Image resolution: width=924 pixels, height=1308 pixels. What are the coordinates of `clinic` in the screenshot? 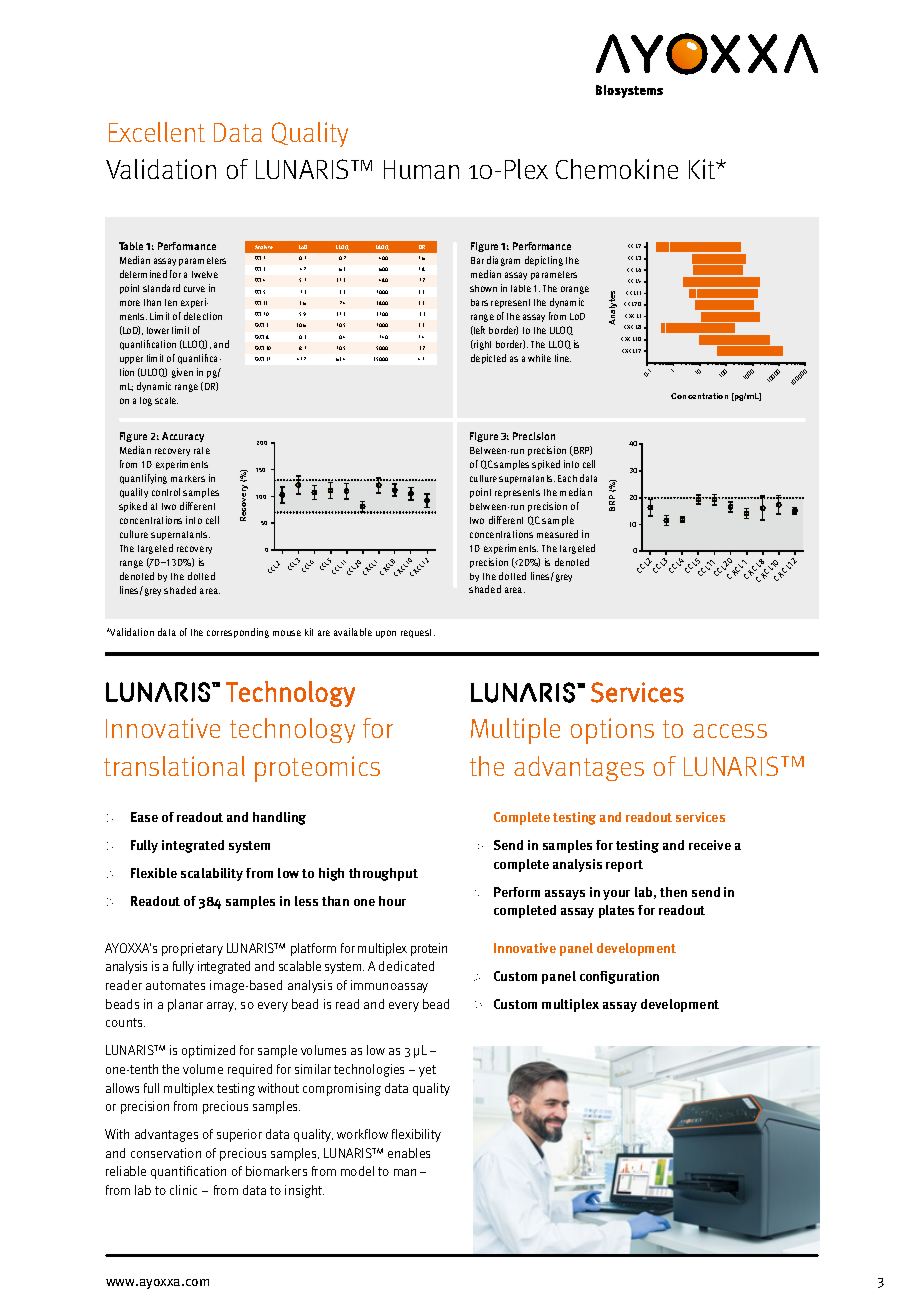 It's located at (183, 1190).
